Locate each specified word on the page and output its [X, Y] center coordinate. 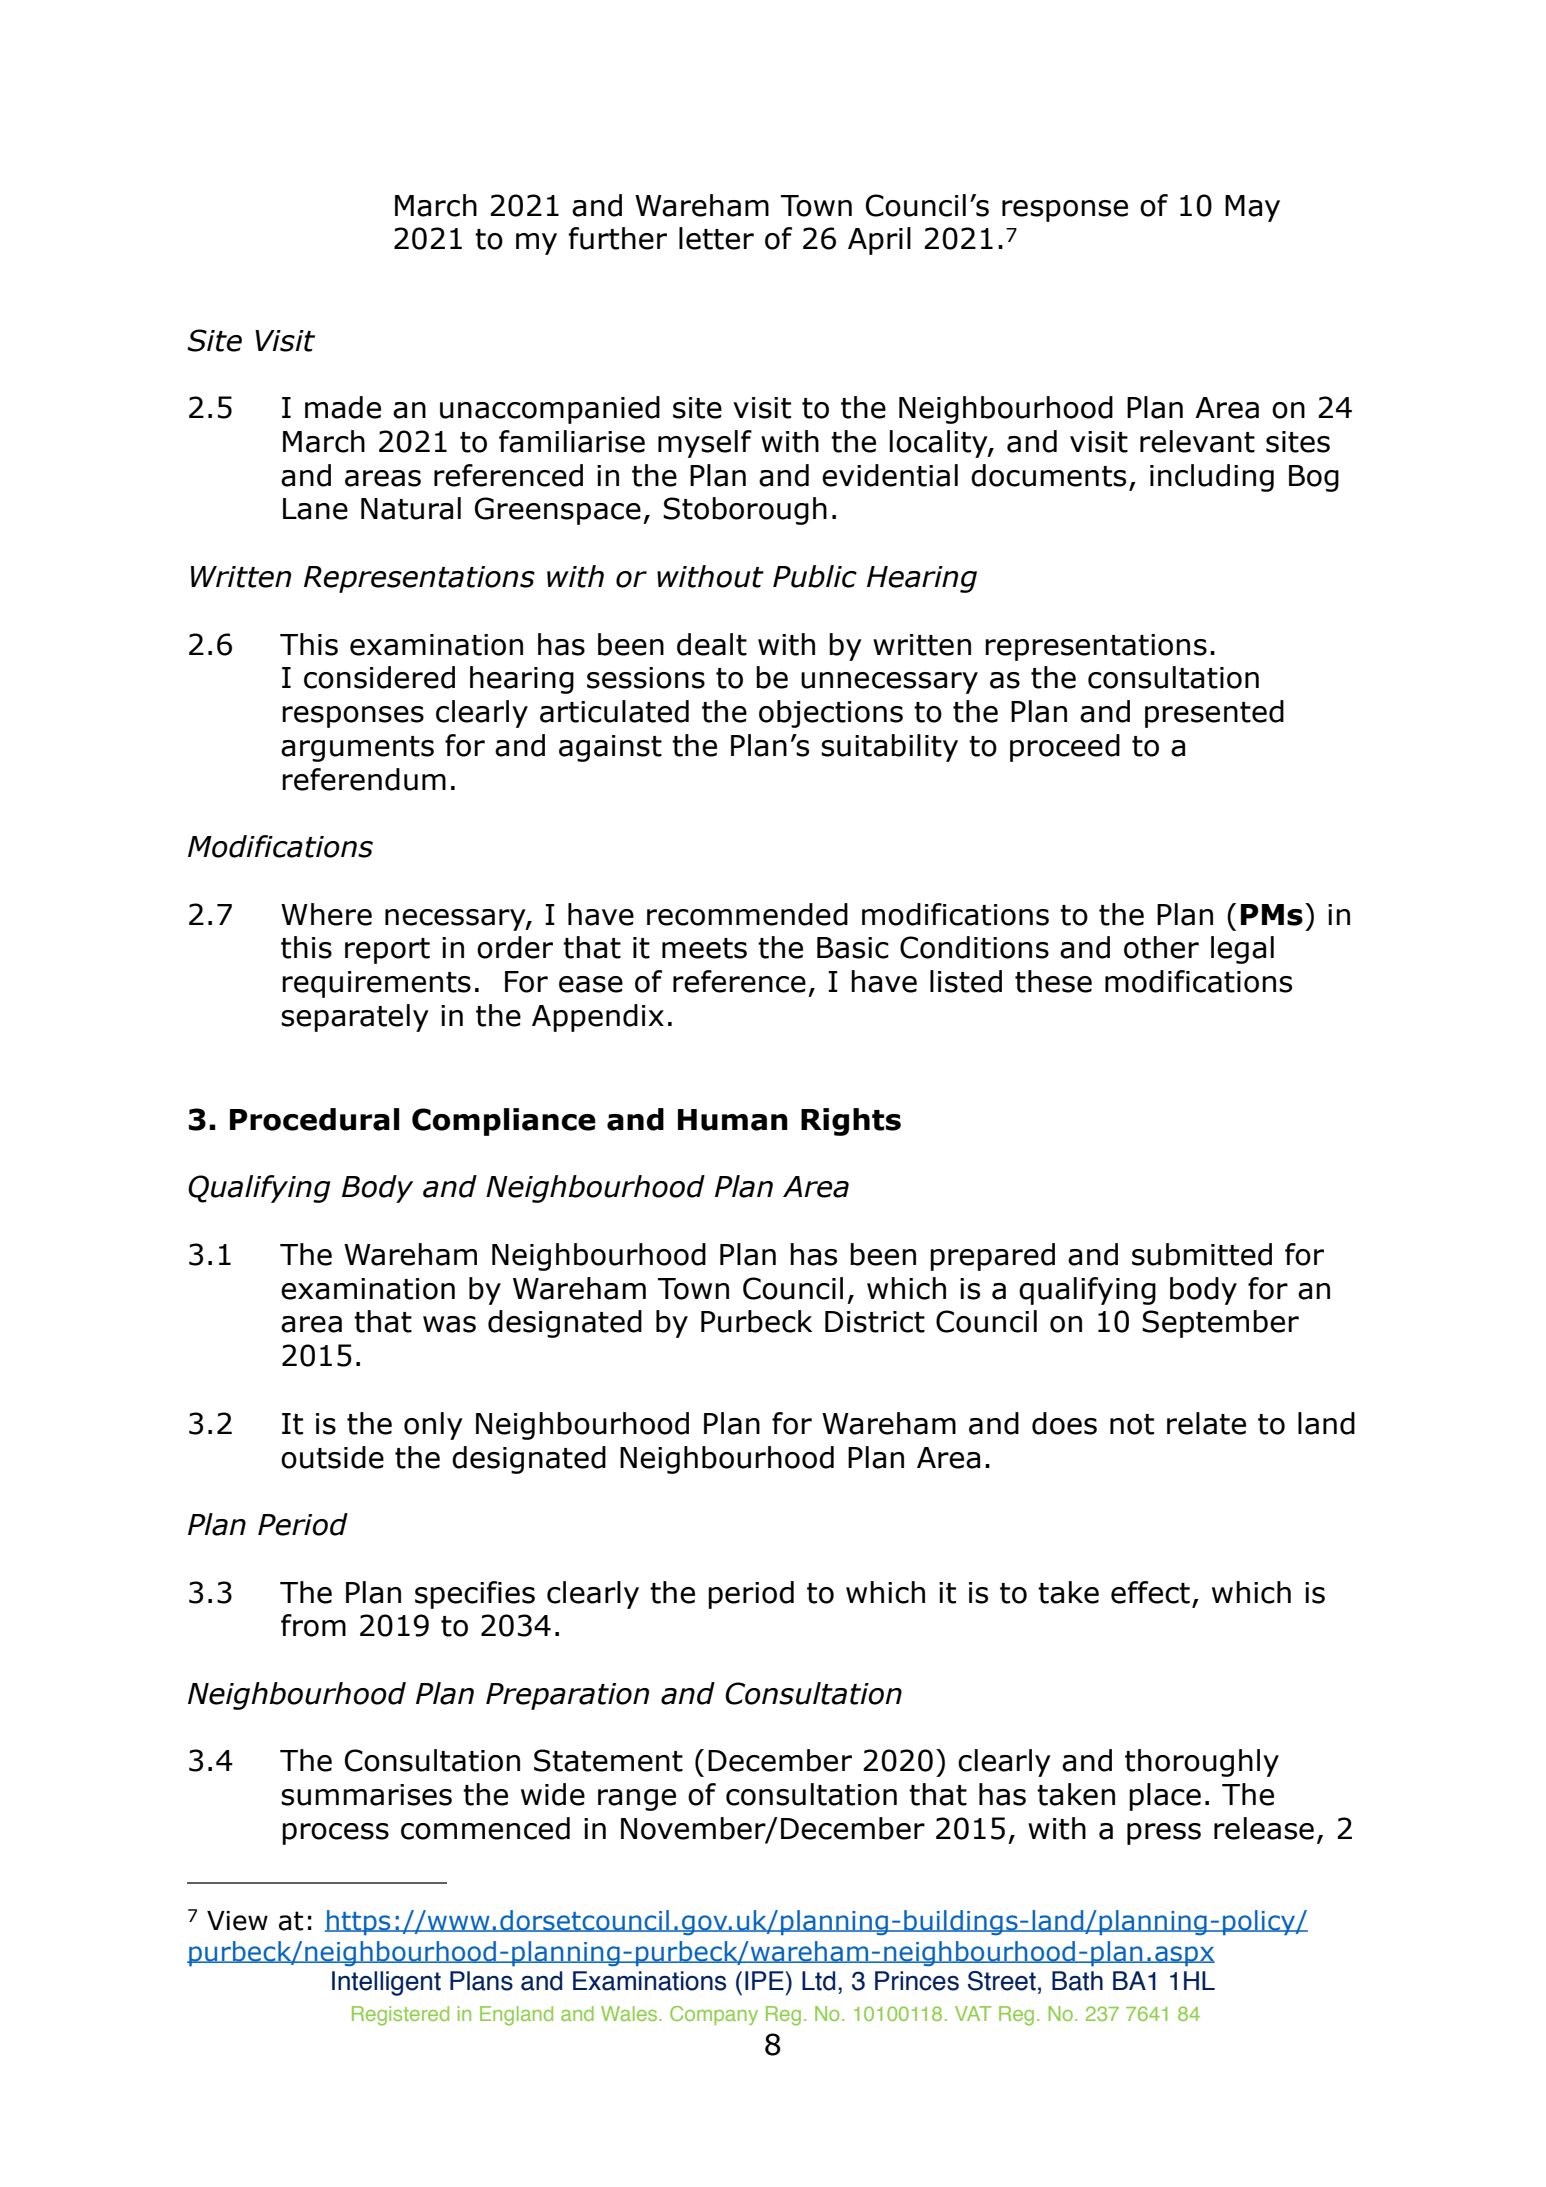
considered [379, 677]
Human [733, 1120]
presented [1214, 714]
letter [716, 238]
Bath [1077, 1981]
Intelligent [386, 1983]
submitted [1202, 1254]
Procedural [314, 1119]
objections [831, 714]
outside [332, 1457]
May [1252, 208]
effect [1150, 1592]
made [343, 407]
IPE [765, 1980]
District [875, 1322]
